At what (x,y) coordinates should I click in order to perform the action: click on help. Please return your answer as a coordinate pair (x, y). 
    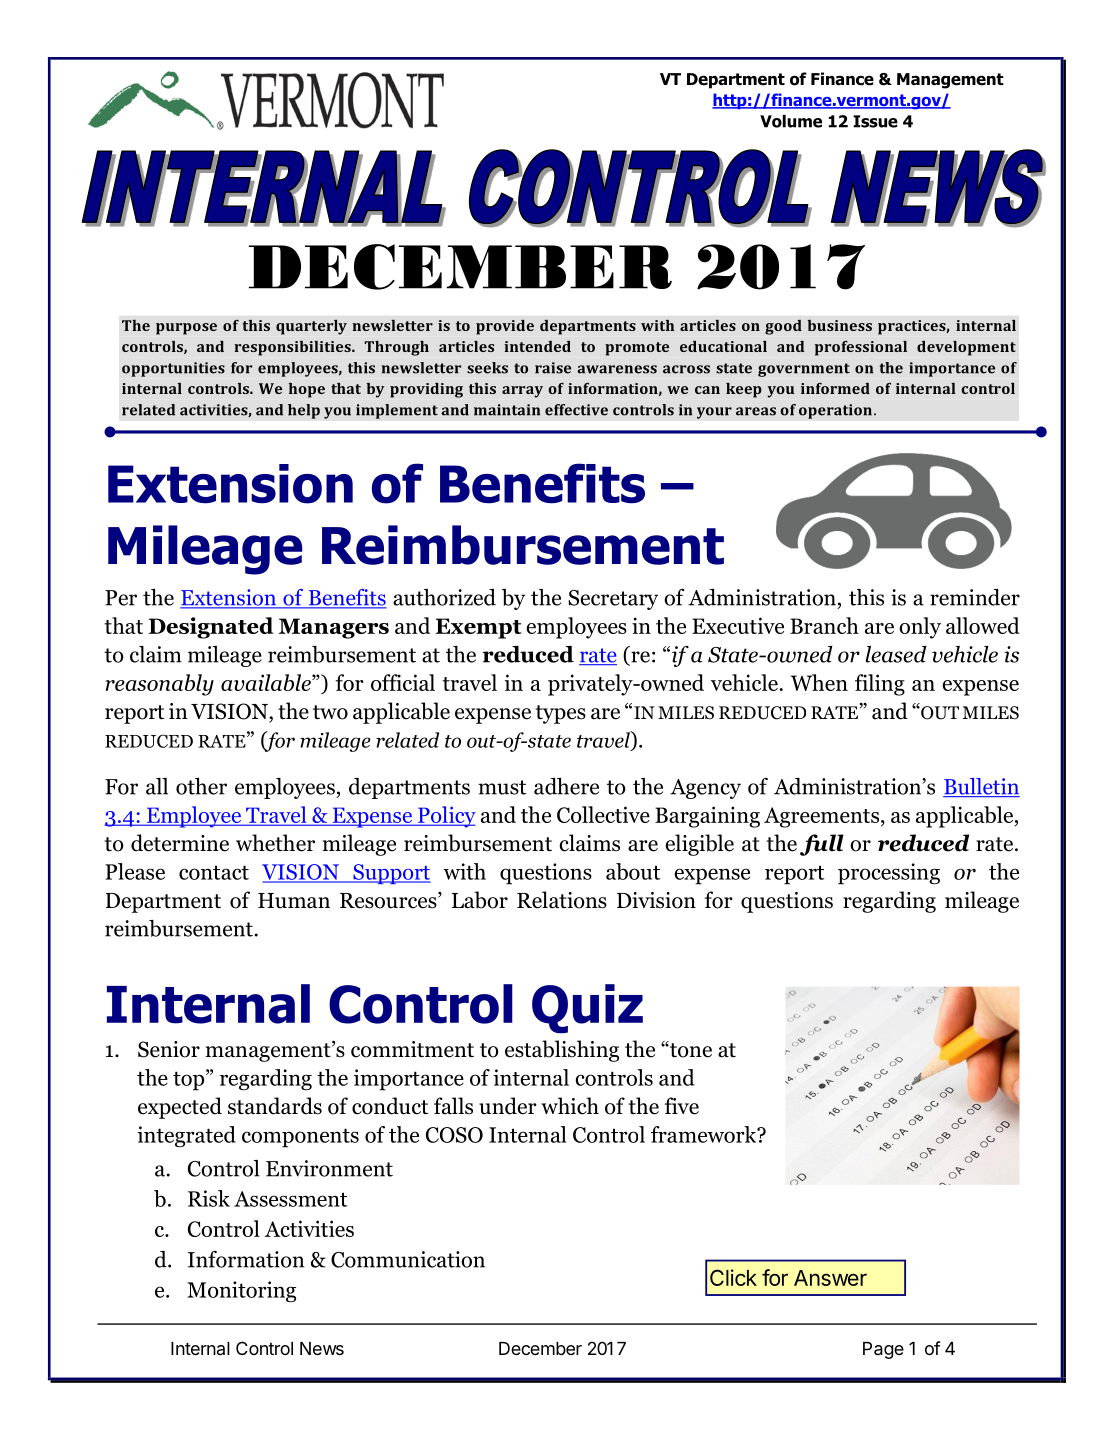
    Looking at the image, I should click on (304, 411).
